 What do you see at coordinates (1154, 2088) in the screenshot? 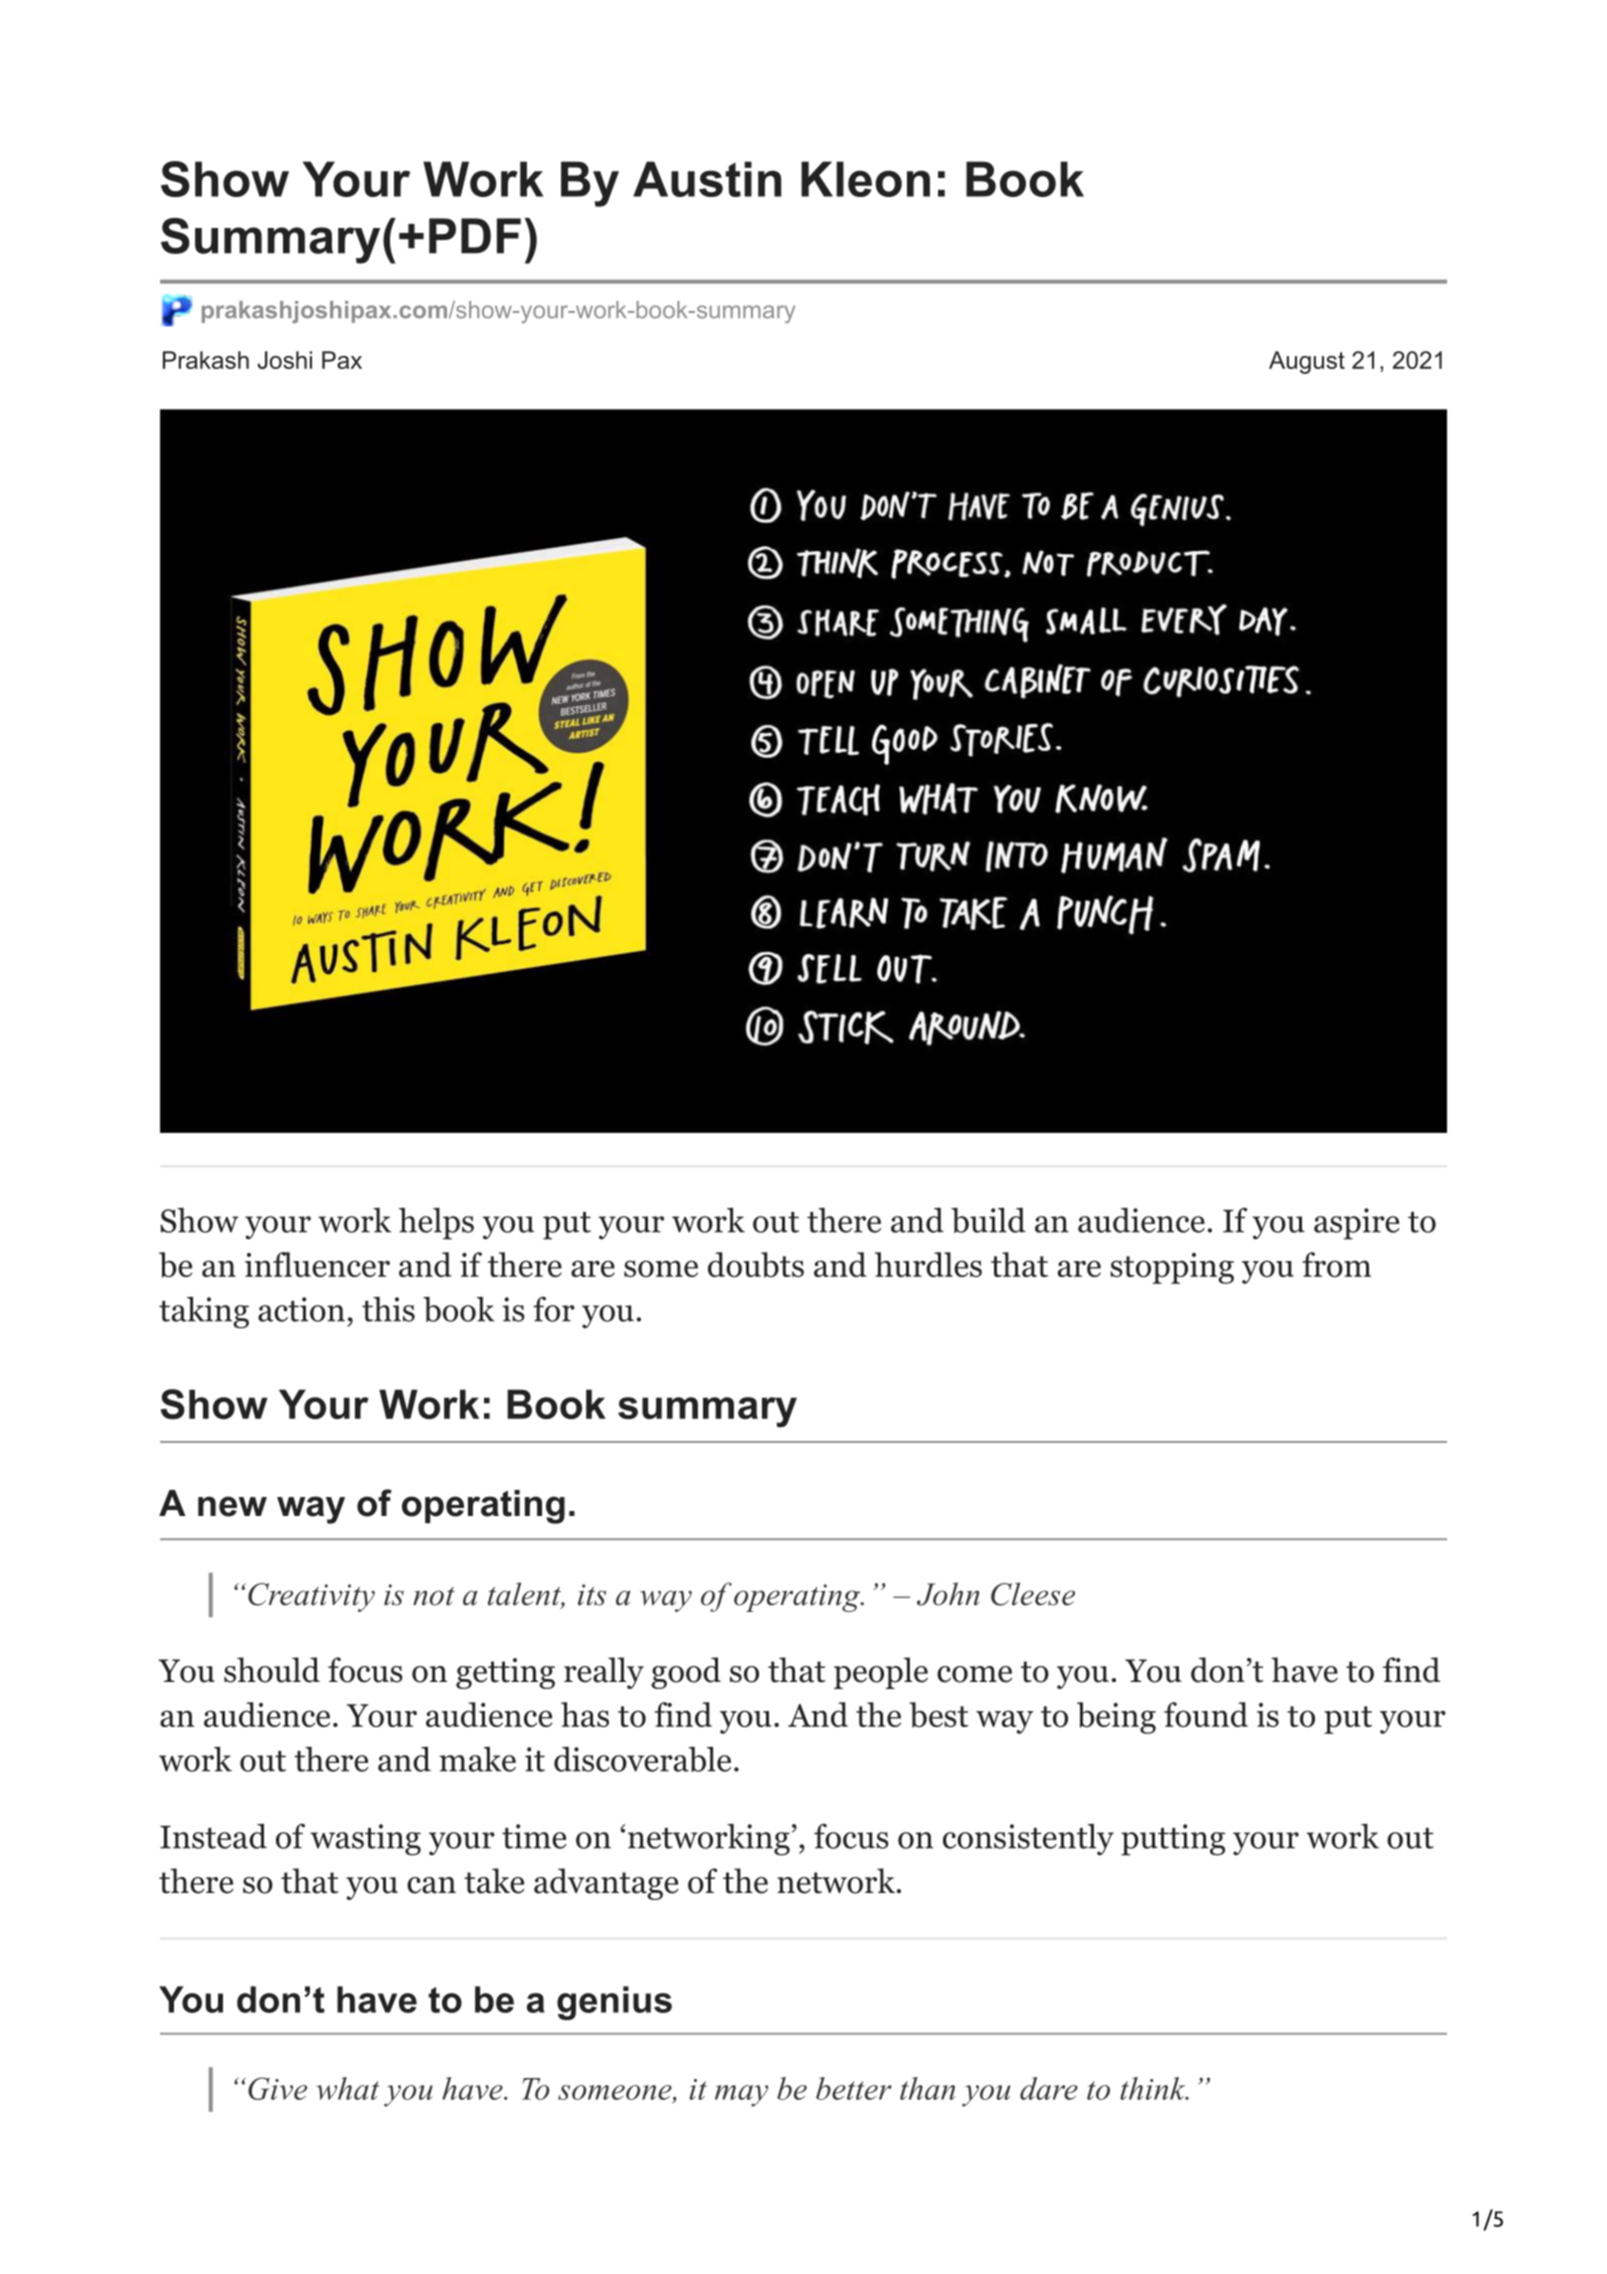
I see `think` at bounding box center [1154, 2088].
